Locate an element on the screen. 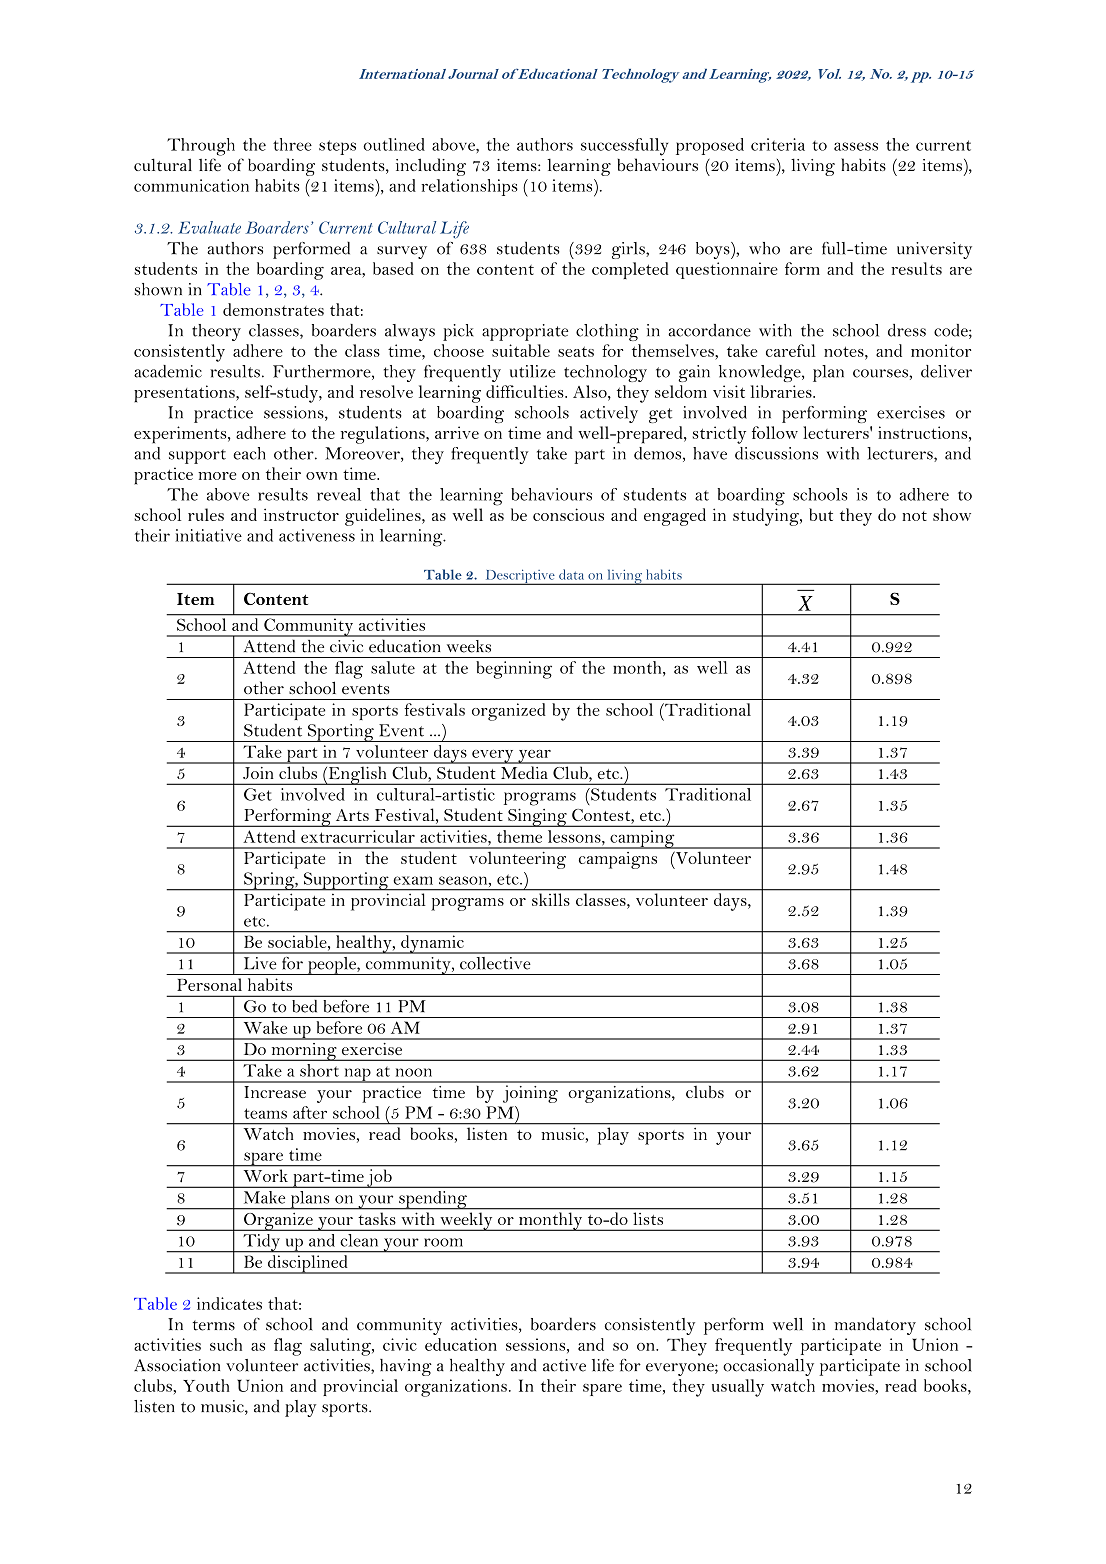 The height and width of the screenshot is (1564, 1106). each is located at coordinates (249, 453).
